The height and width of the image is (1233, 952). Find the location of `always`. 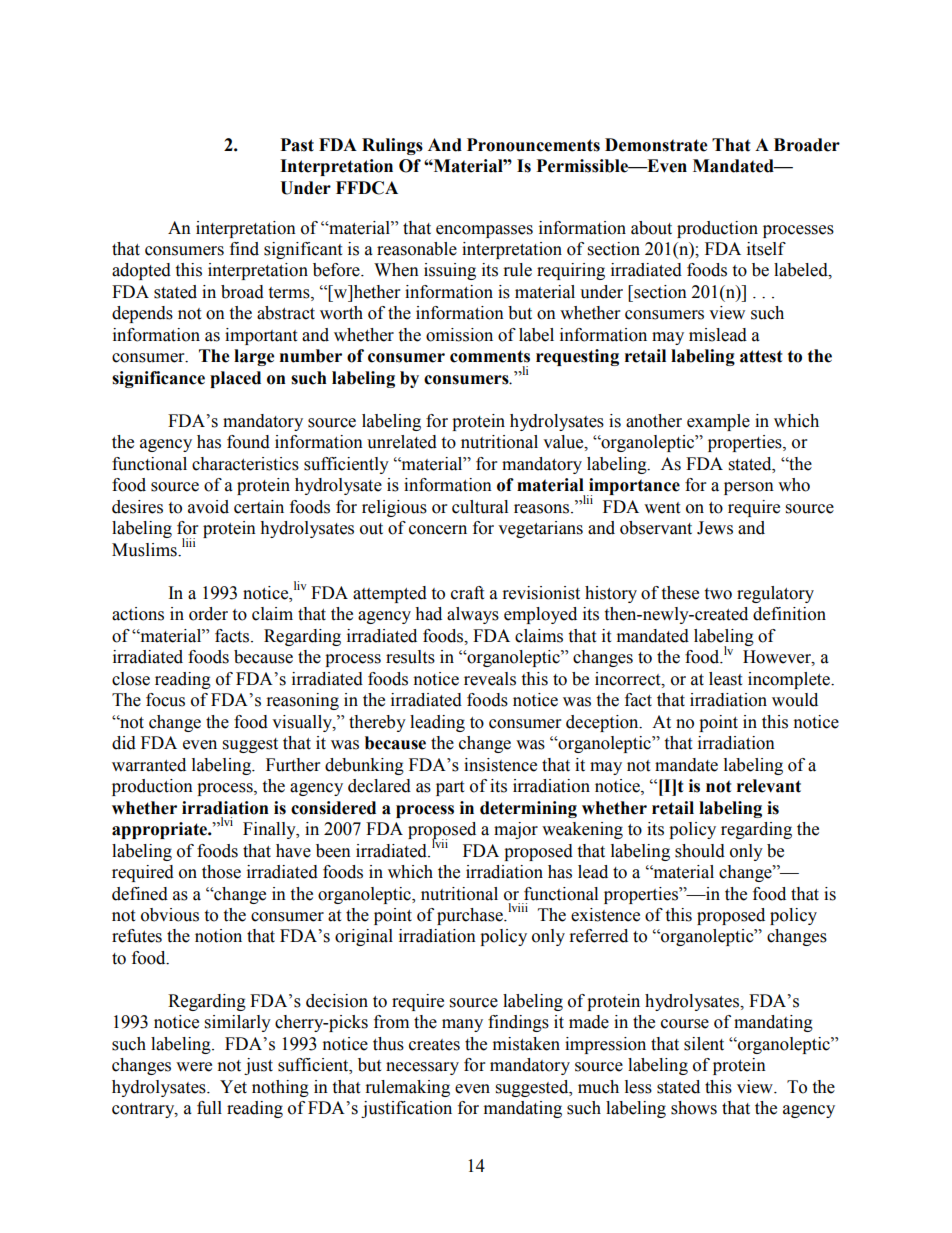

always is located at coordinates (473, 615).
